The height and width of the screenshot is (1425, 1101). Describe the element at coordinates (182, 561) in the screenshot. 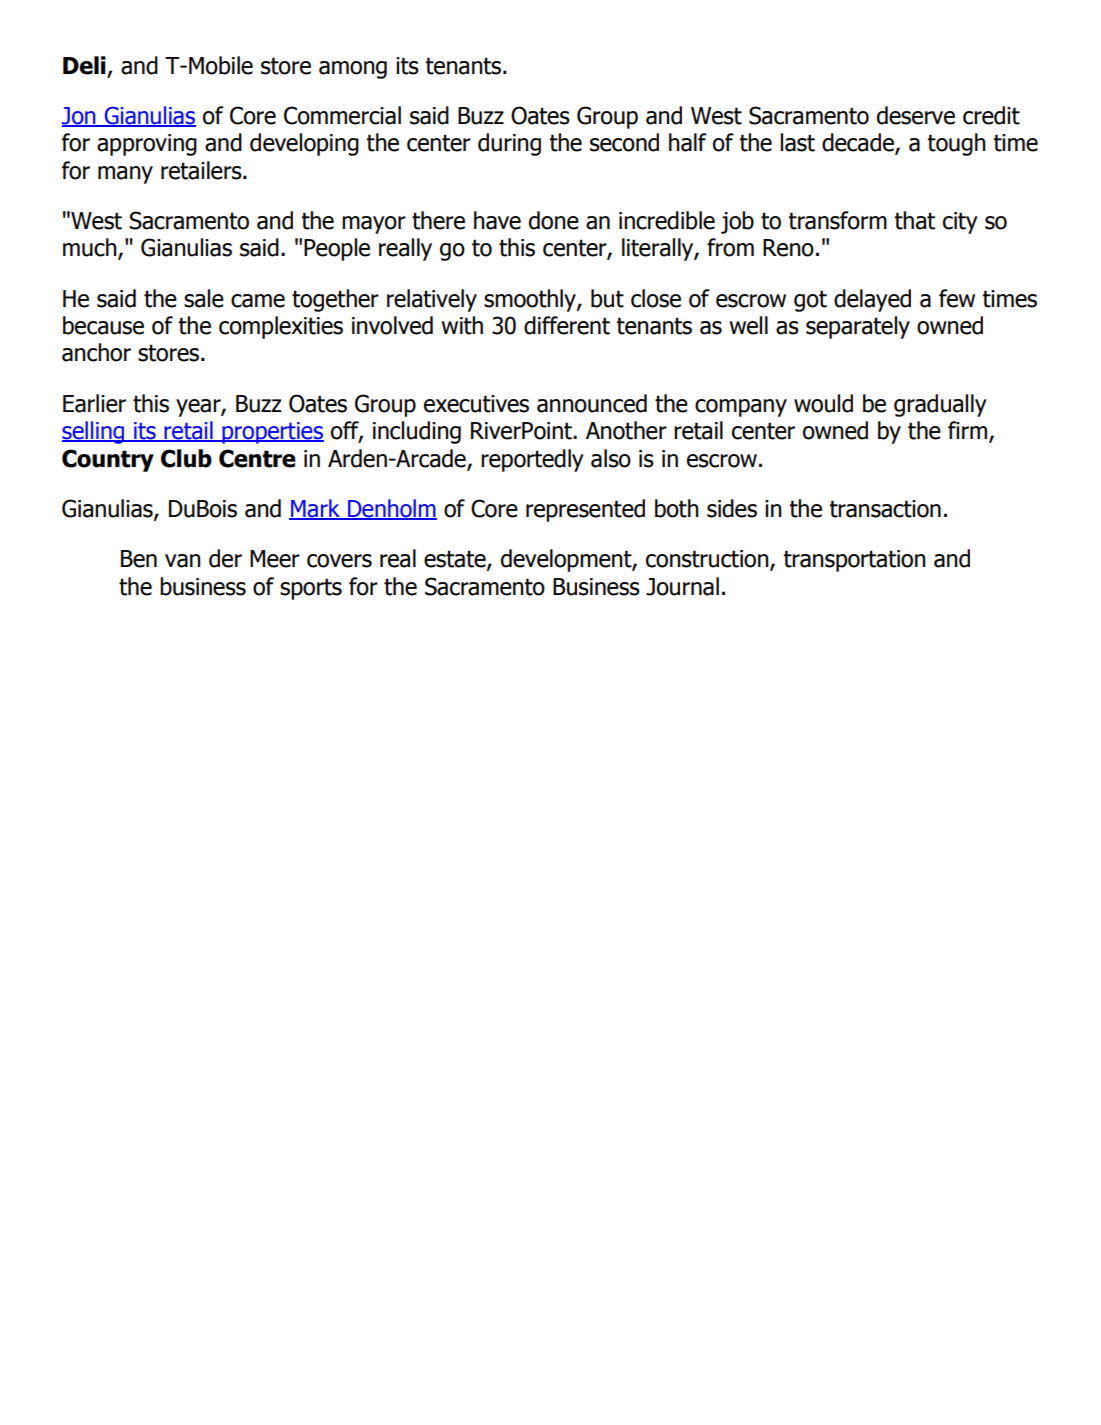

I see `van` at that location.
